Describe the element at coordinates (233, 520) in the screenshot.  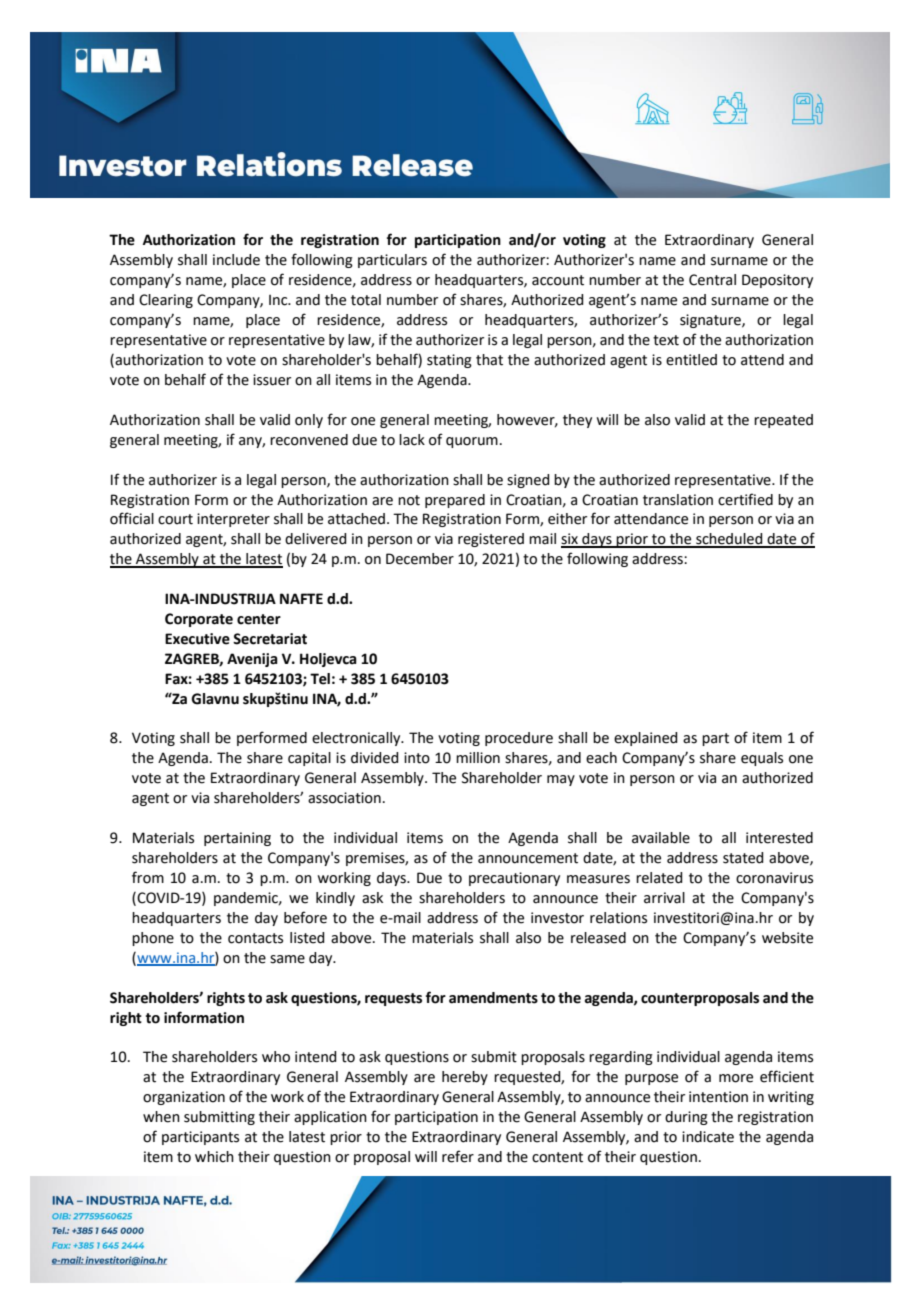
I see `interpreter` at that location.
